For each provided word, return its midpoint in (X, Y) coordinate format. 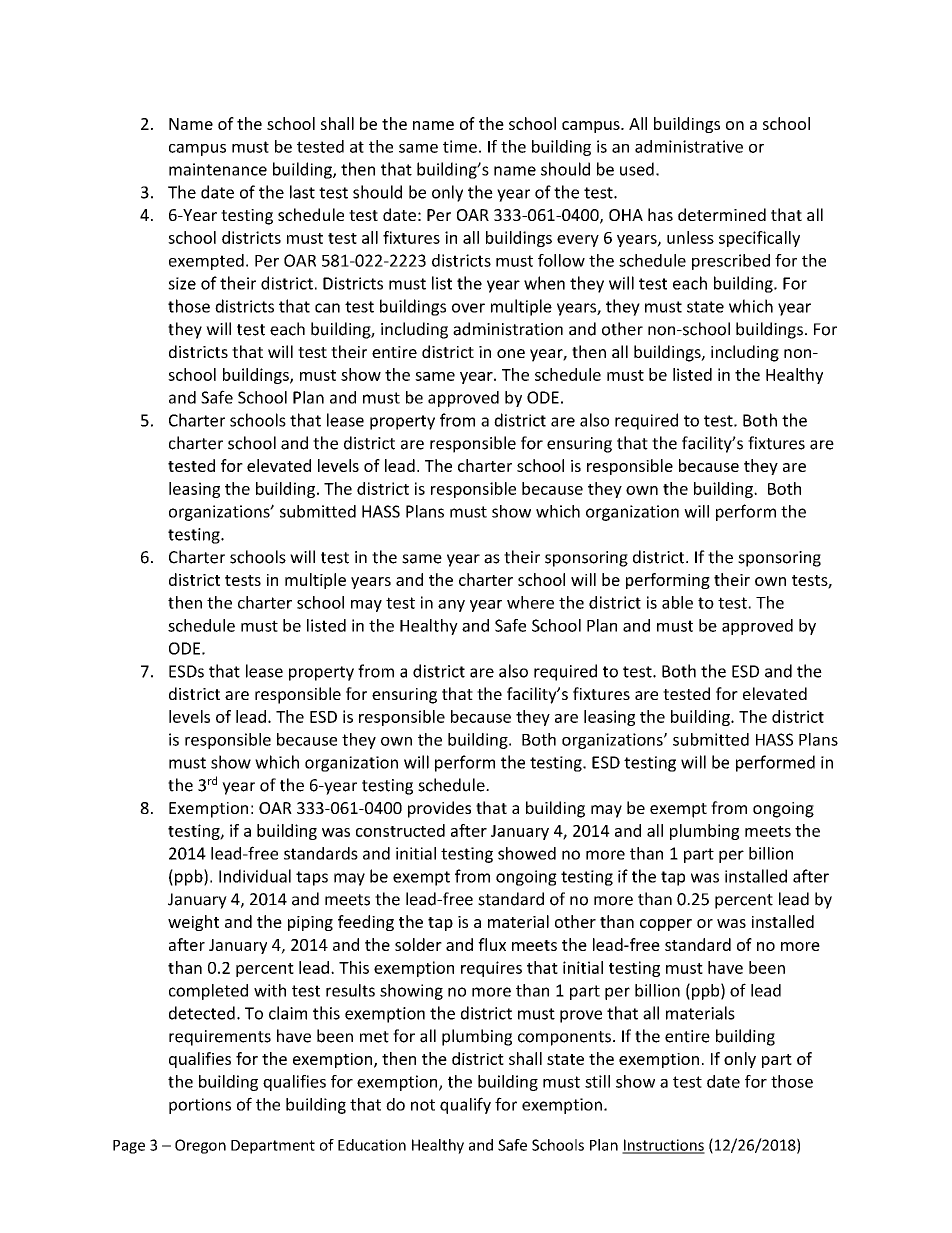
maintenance (218, 169)
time (460, 146)
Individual (255, 876)
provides (439, 809)
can (327, 308)
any (451, 606)
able (677, 602)
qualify (465, 1105)
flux (492, 944)
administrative (689, 146)
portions (200, 1106)
